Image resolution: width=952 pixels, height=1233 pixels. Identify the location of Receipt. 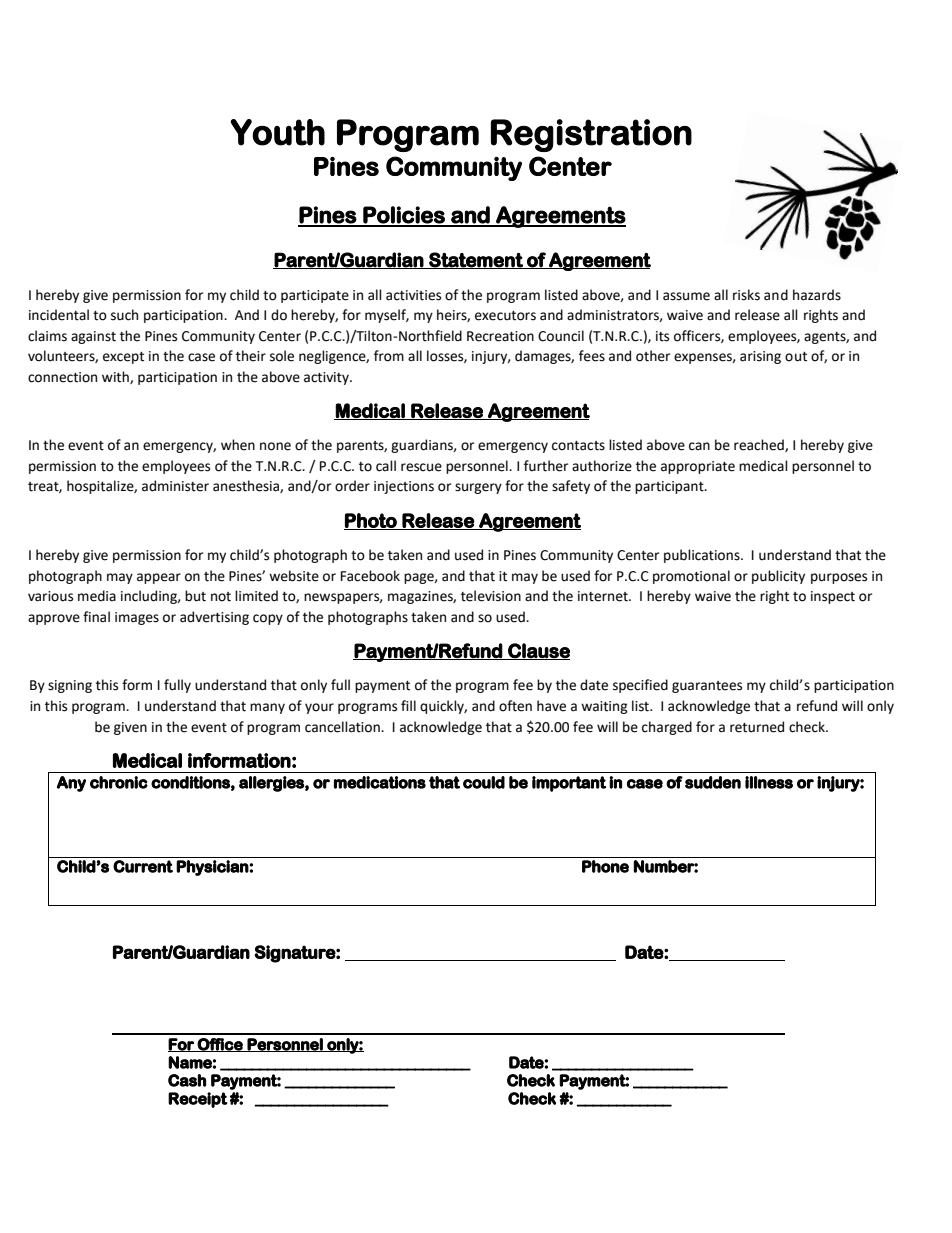
(198, 1100).
